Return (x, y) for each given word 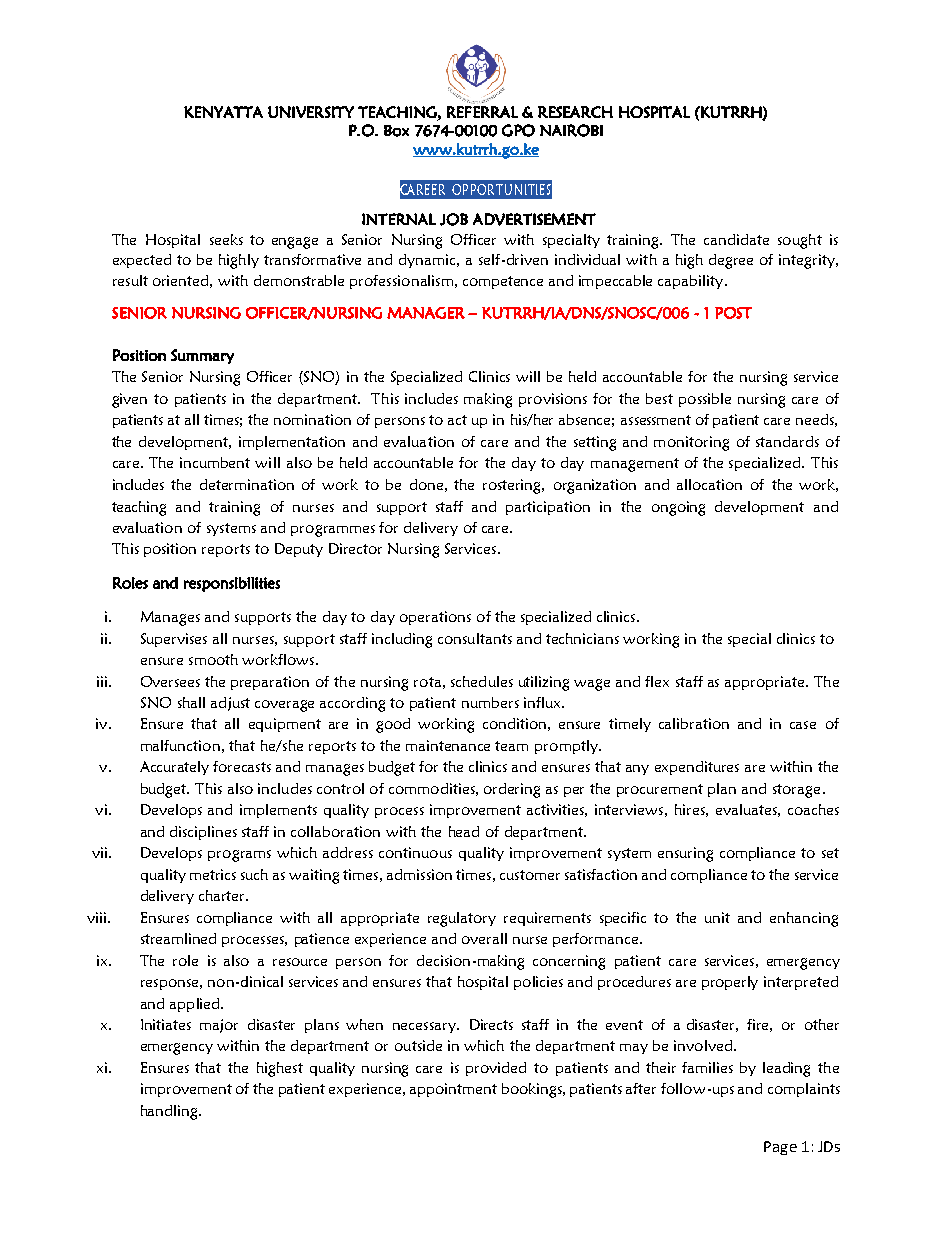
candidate (736, 239)
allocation (709, 484)
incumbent (215, 462)
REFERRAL (482, 112)
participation (548, 508)
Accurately (174, 768)
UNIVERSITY (311, 112)
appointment (453, 1090)
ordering (512, 790)
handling (170, 1112)
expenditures (697, 768)
